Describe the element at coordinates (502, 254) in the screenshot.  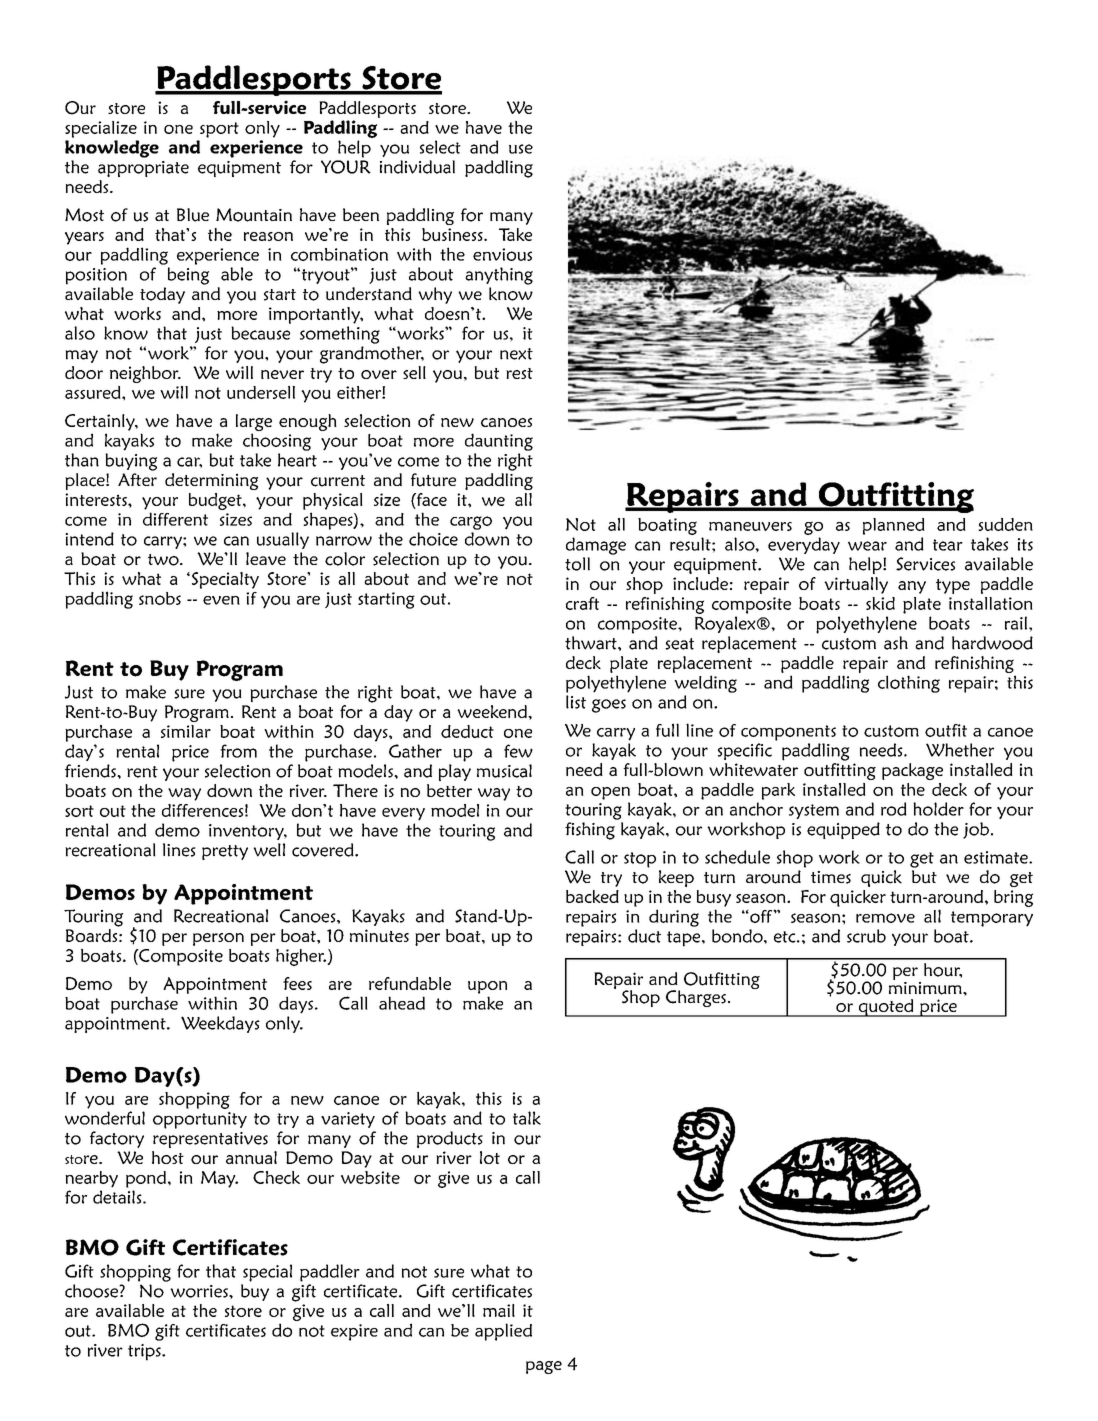
I see `envious` at that location.
